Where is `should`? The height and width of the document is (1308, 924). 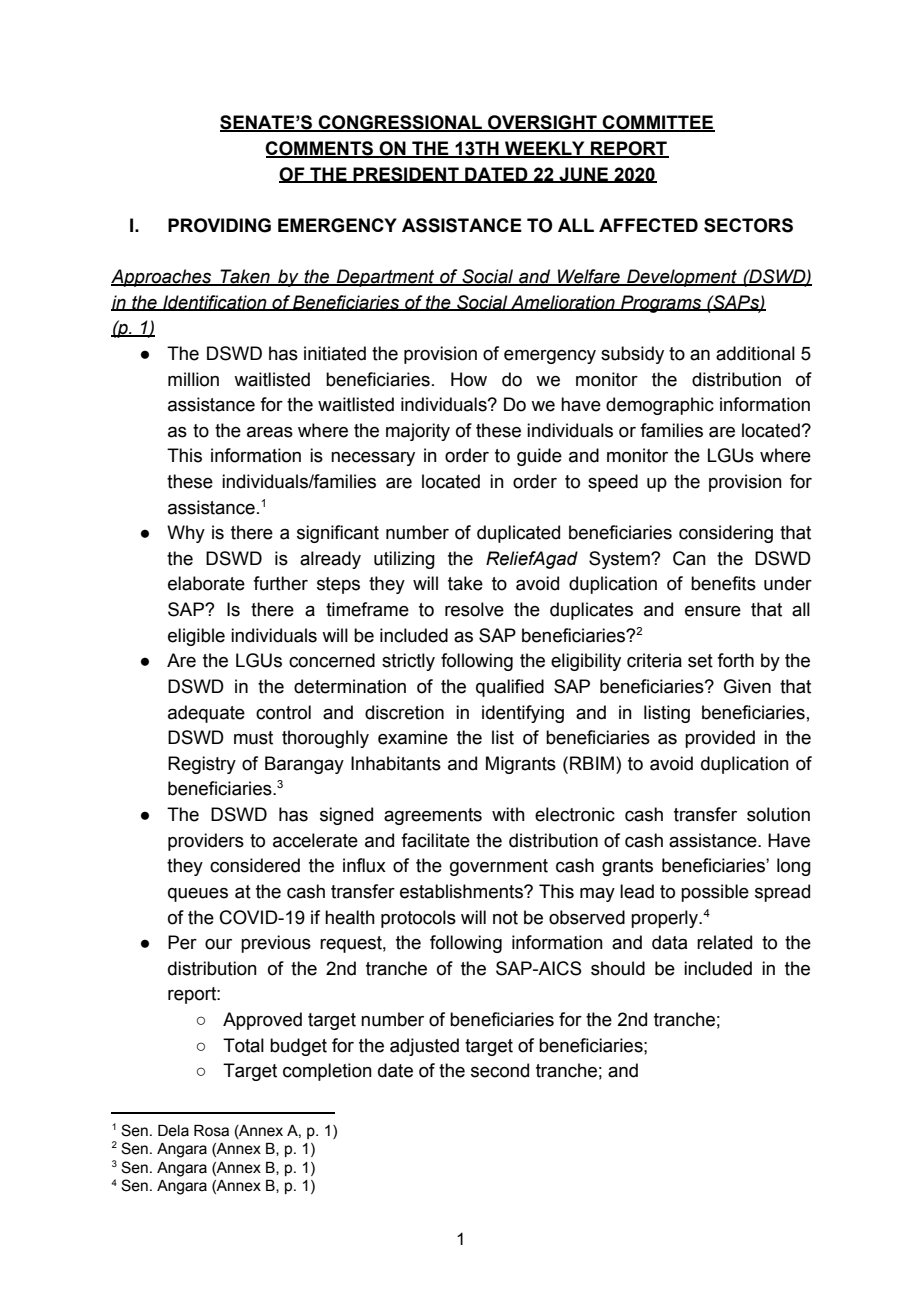
should is located at coordinates (618, 968).
